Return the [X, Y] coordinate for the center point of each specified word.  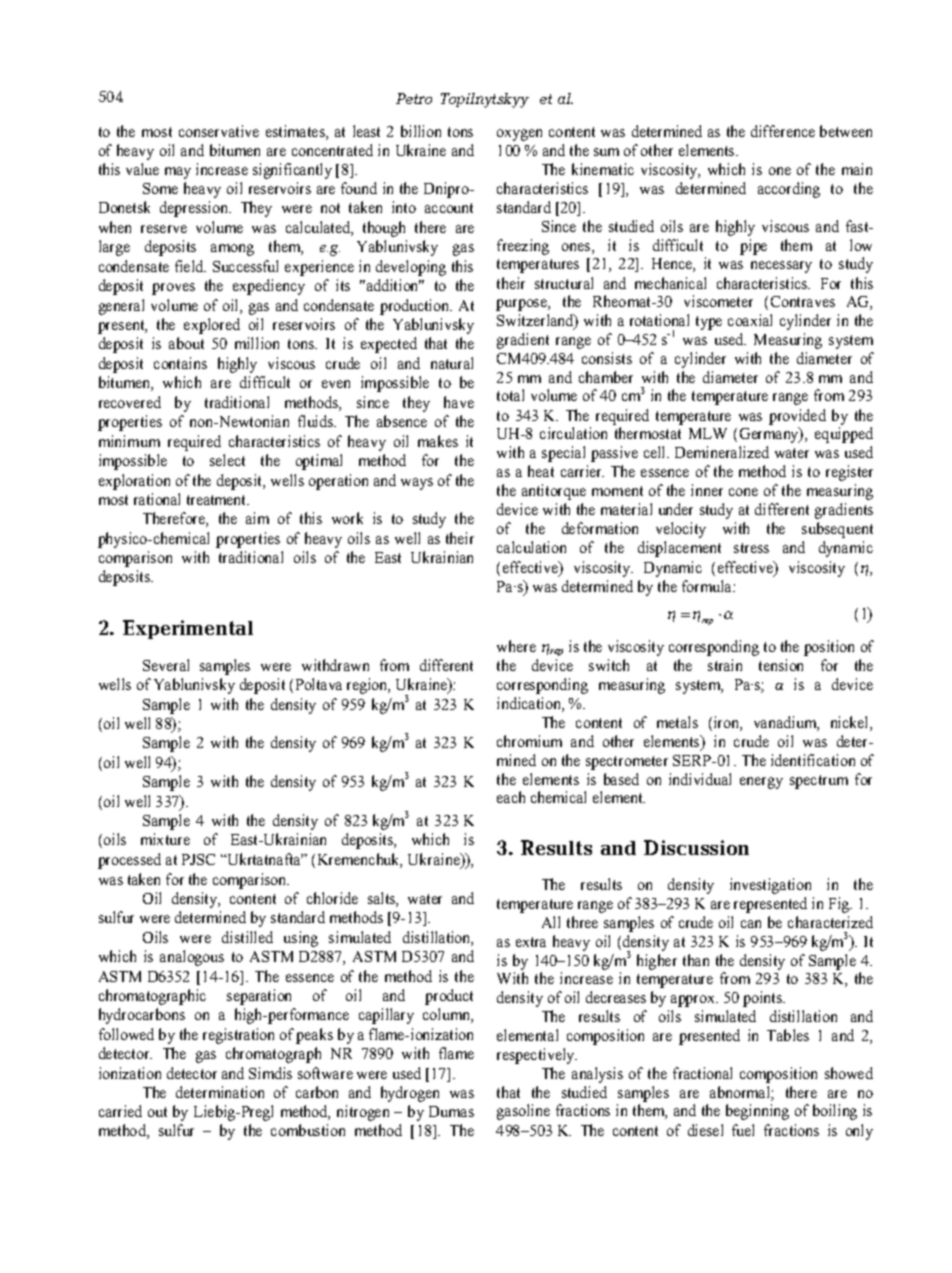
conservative [219, 131]
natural [452, 363]
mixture [165, 839]
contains [180, 363]
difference [783, 131]
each [511, 797]
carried [120, 1111]
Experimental [188, 629]
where [516, 646]
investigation [770, 886]
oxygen [519, 135]
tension [781, 665]
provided [797, 417]
